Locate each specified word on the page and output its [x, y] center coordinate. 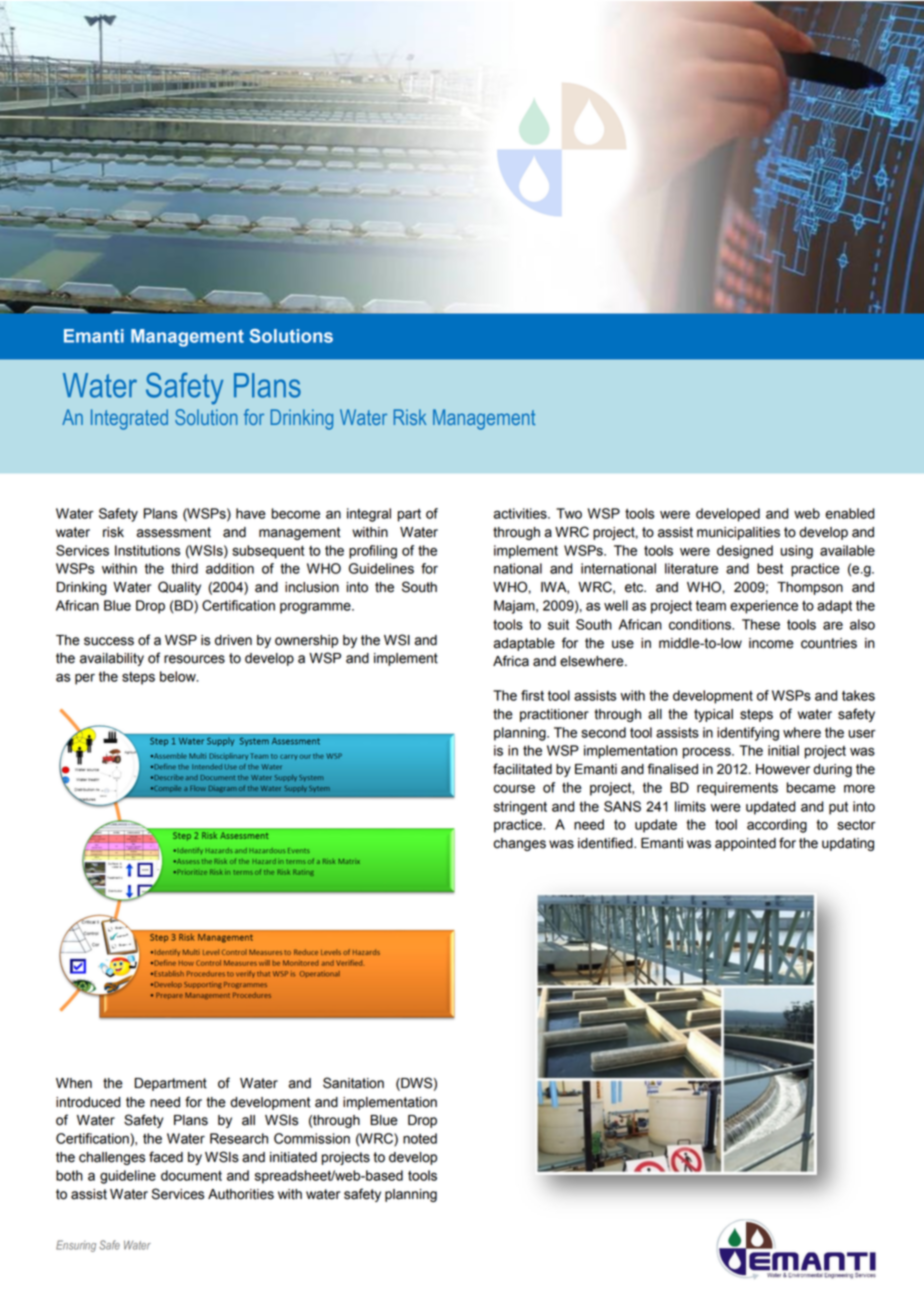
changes [520, 844]
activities [521, 513]
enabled [850, 513]
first [532, 695]
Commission [312, 1138]
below [179, 676]
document [191, 1175]
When [74, 1083]
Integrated [129, 419]
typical [713, 715]
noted [420, 1138]
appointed [745, 844]
